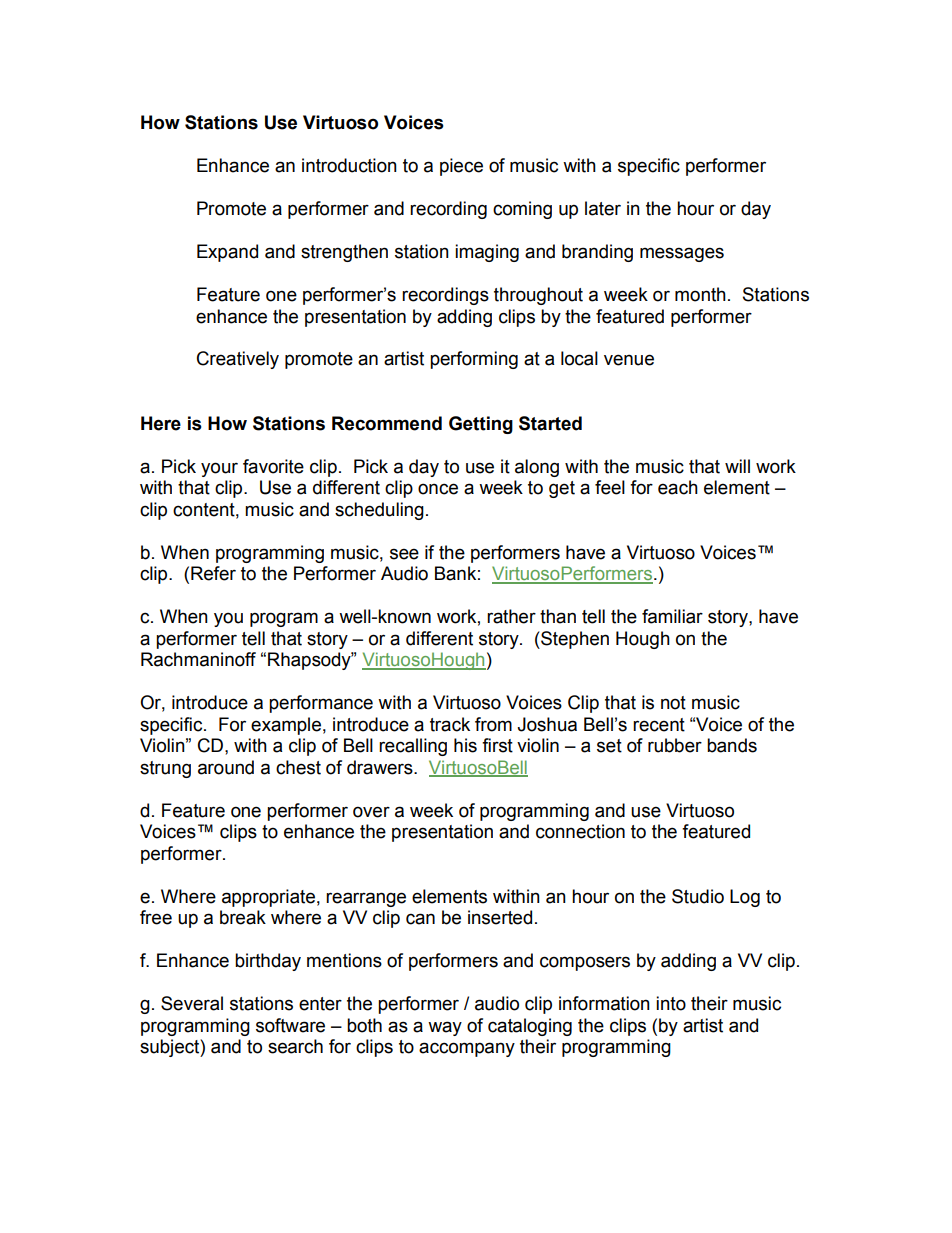 The height and width of the page is (1233, 952). What do you see at coordinates (629, 360) in the page?
I see `venue` at bounding box center [629, 360].
